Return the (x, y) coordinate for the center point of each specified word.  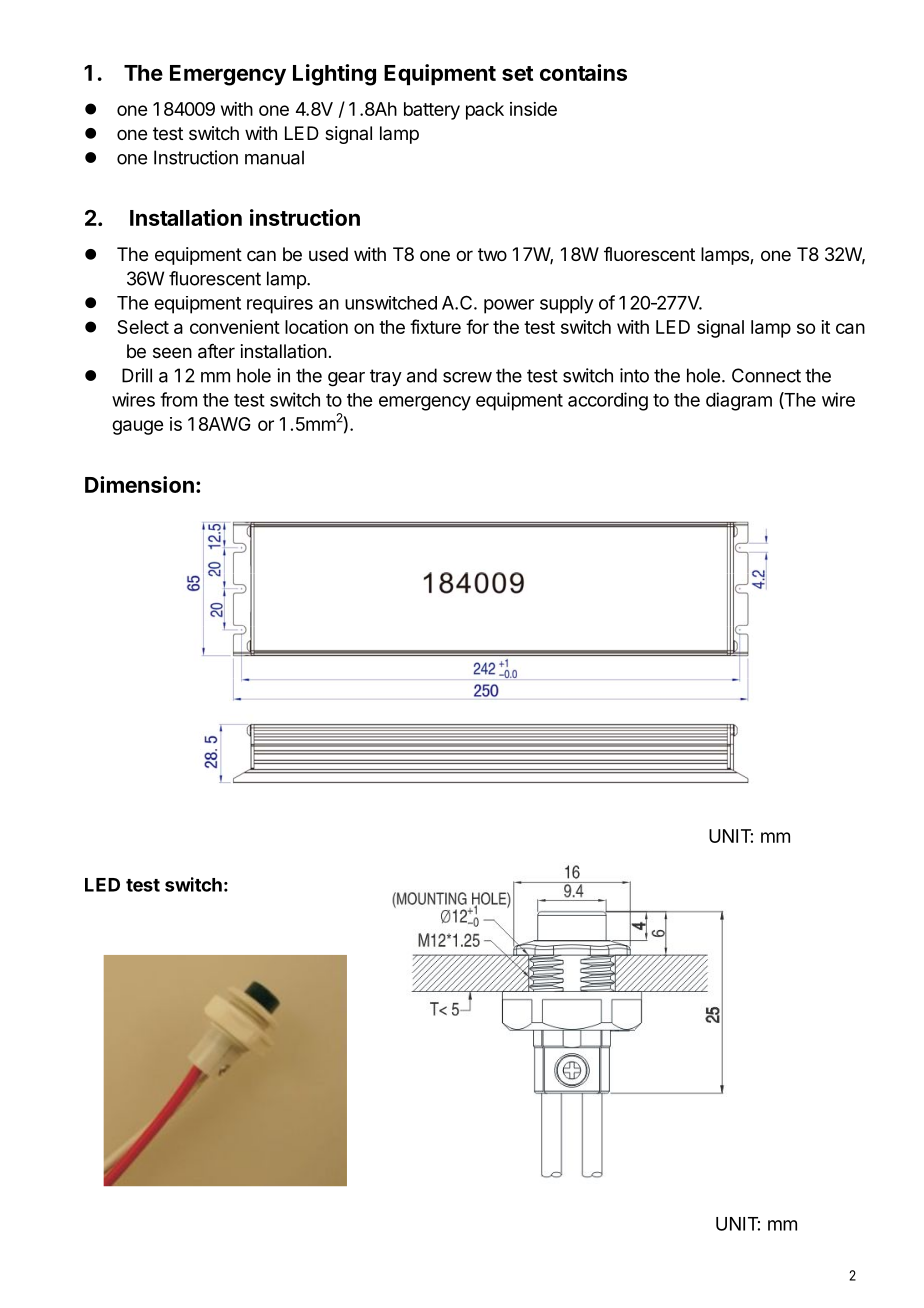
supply (567, 305)
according (608, 401)
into (634, 375)
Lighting (334, 75)
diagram (739, 401)
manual (274, 157)
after (216, 351)
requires (280, 305)
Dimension (139, 484)
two (492, 254)
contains (583, 72)
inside (533, 109)
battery (432, 111)
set (517, 73)
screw (467, 377)
